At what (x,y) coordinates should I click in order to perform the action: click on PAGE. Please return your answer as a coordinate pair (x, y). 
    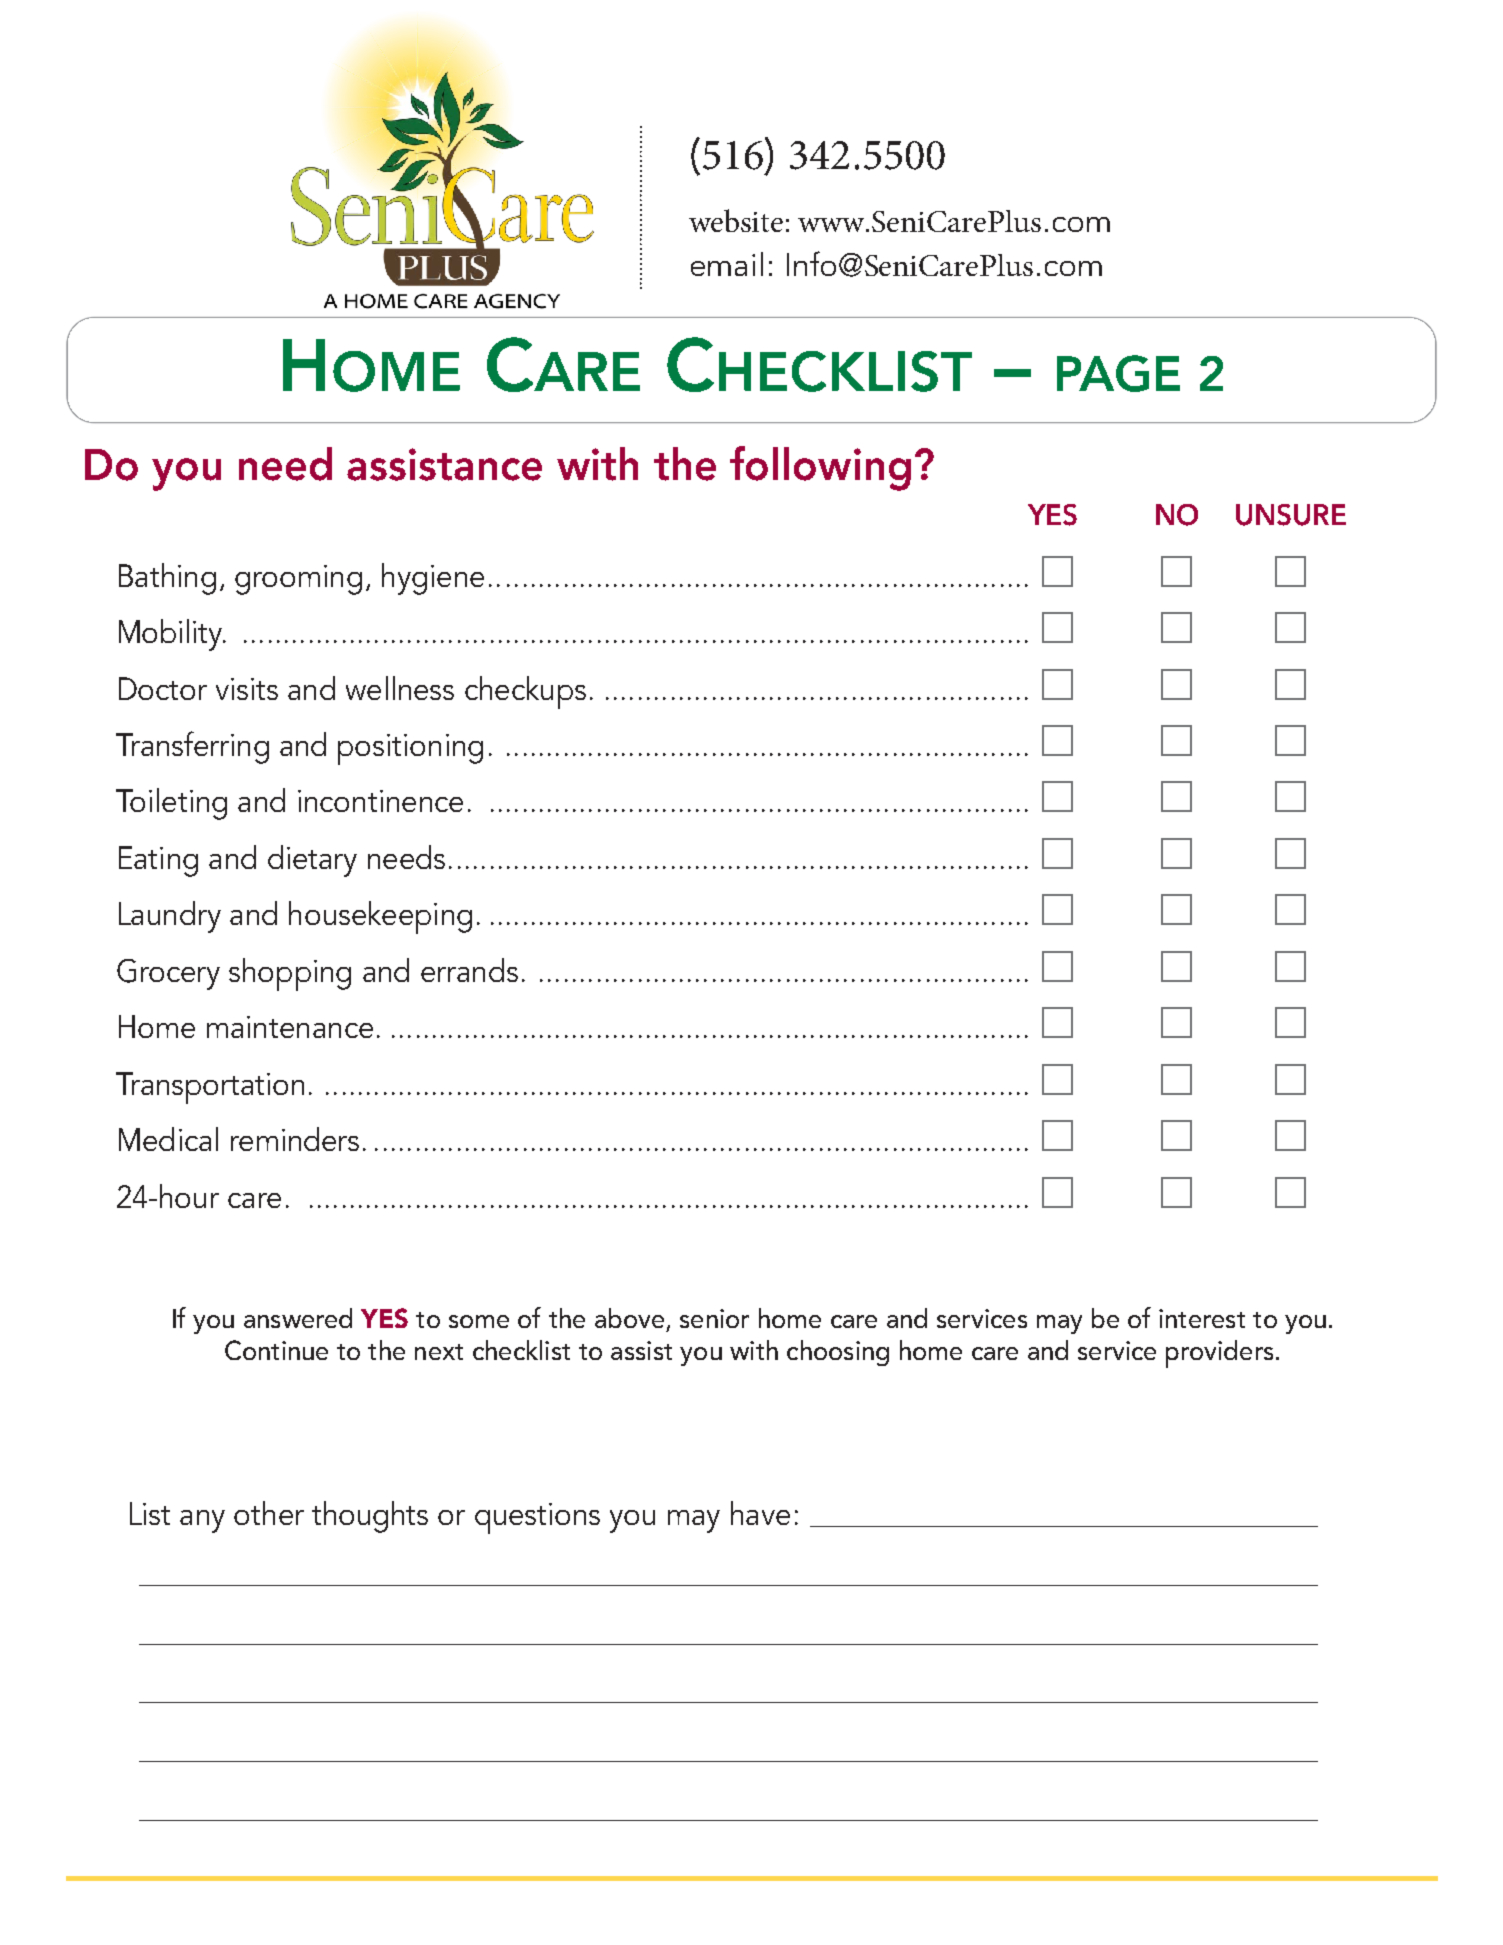
    Looking at the image, I should click on (1118, 373).
